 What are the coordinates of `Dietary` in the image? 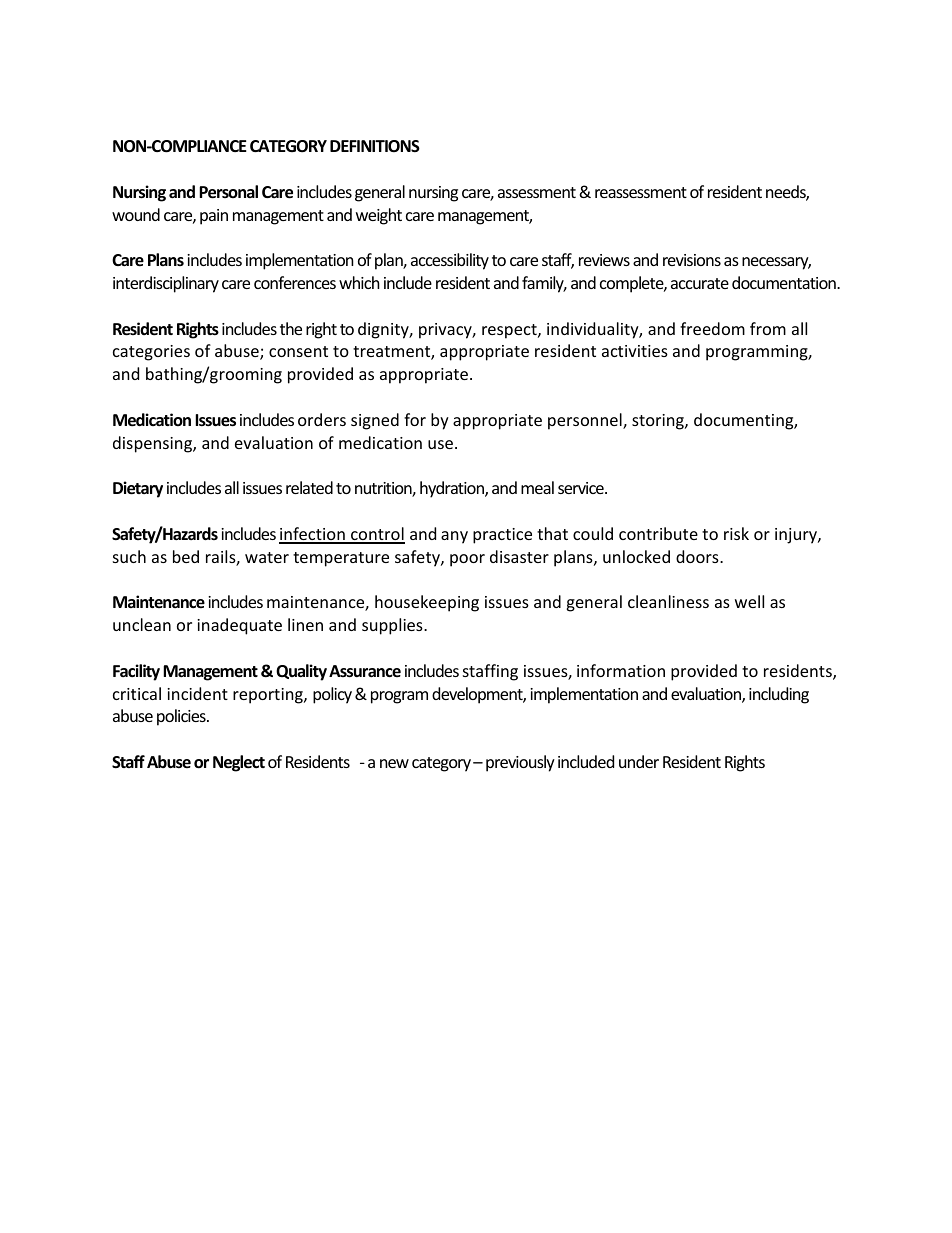 It's located at (138, 489).
